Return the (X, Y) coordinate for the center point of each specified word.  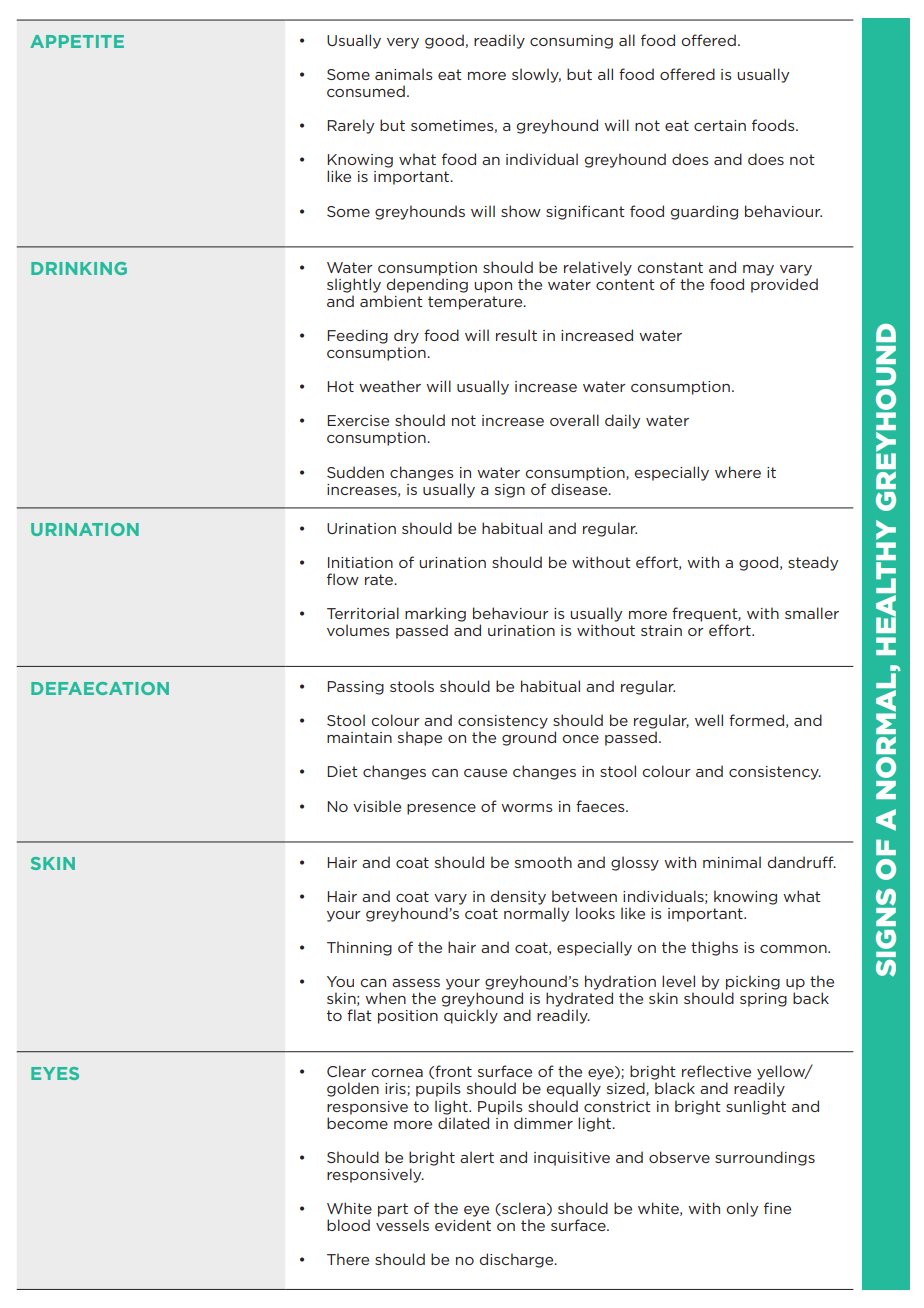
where (738, 472)
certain (720, 125)
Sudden (355, 472)
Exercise (358, 420)
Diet (342, 771)
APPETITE (77, 41)
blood (348, 1225)
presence (441, 809)
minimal (732, 862)
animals (404, 74)
